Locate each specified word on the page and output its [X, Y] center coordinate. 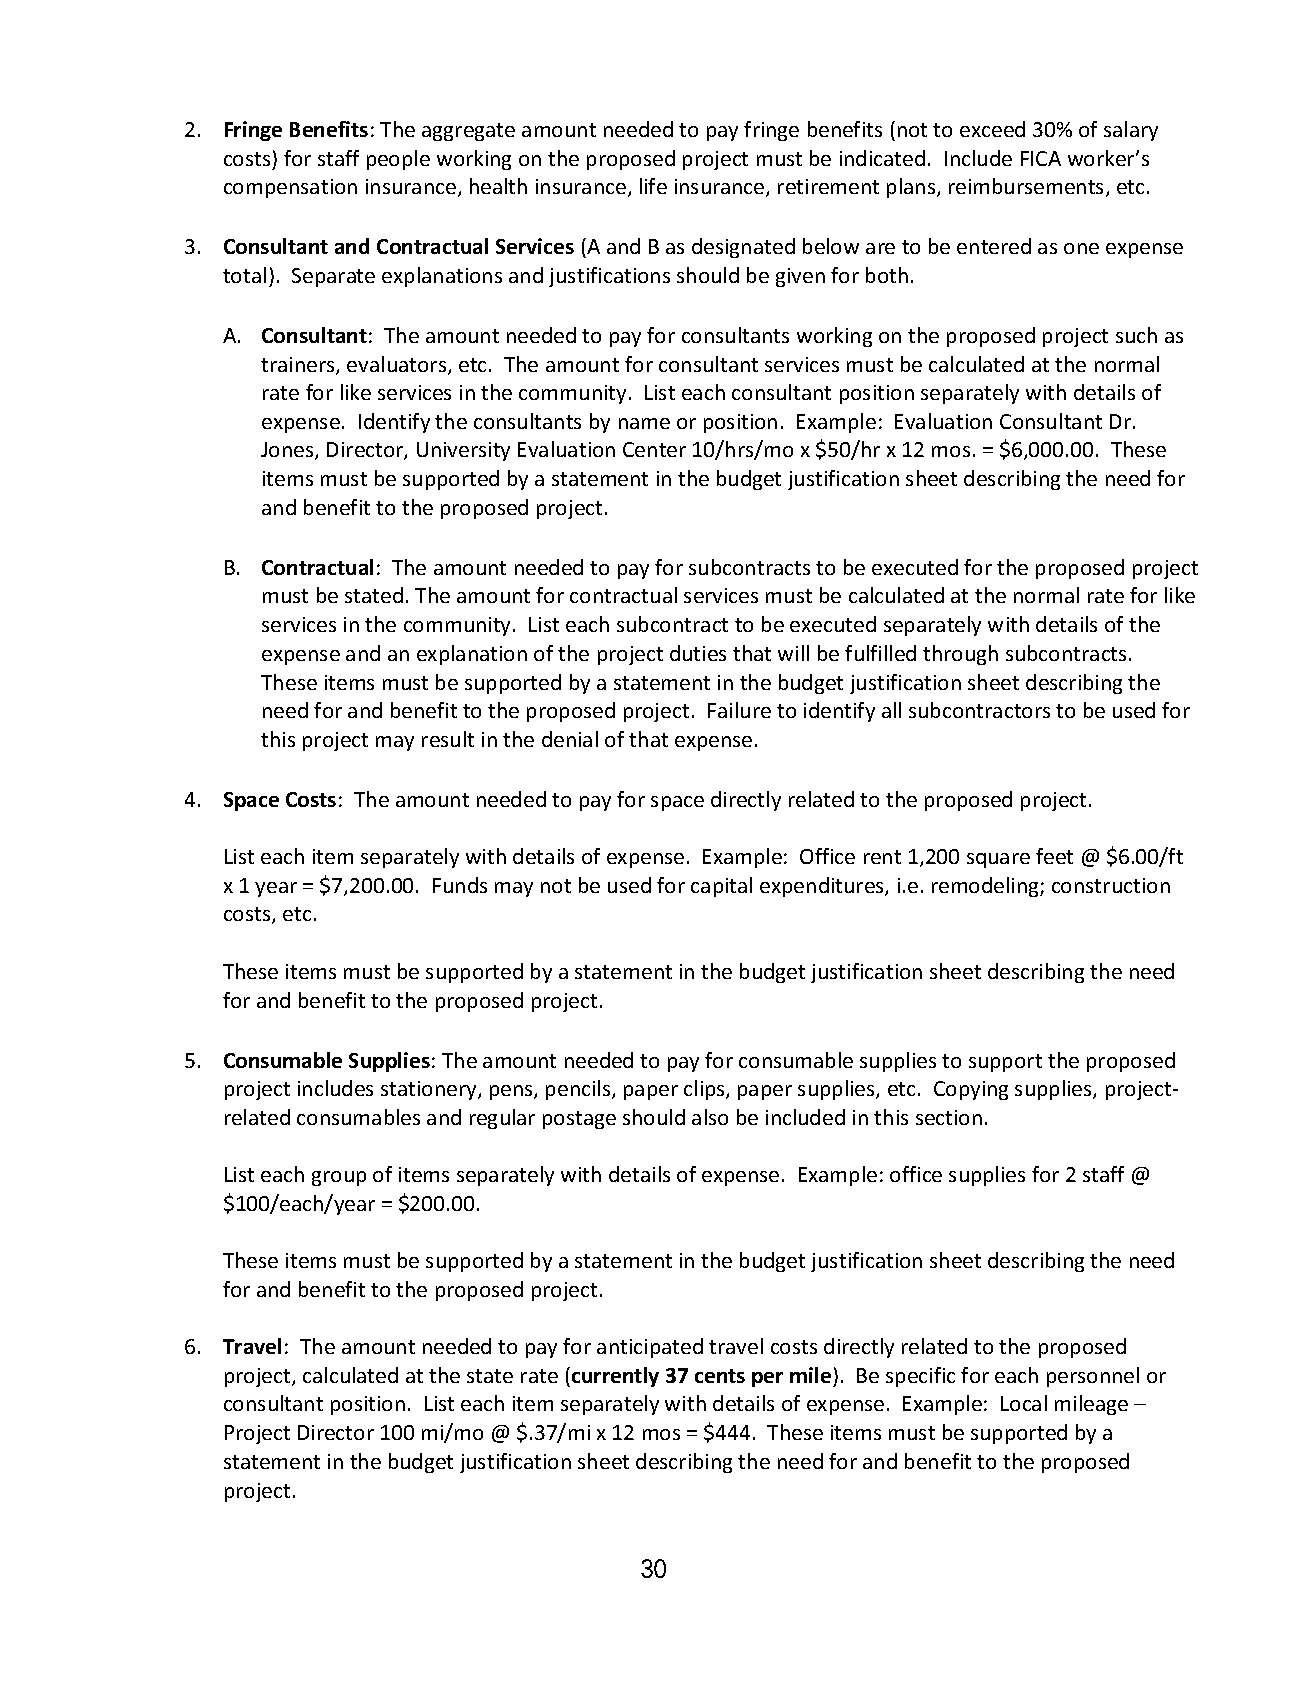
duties [698, 653]
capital [721, 887]
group [339, 1178]
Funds [460, 885]
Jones [288, 451]
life [653, 186]
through [960, 655]
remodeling [986, 887]
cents [720, 1376]
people [398, 160]
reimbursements [1028, 187]
